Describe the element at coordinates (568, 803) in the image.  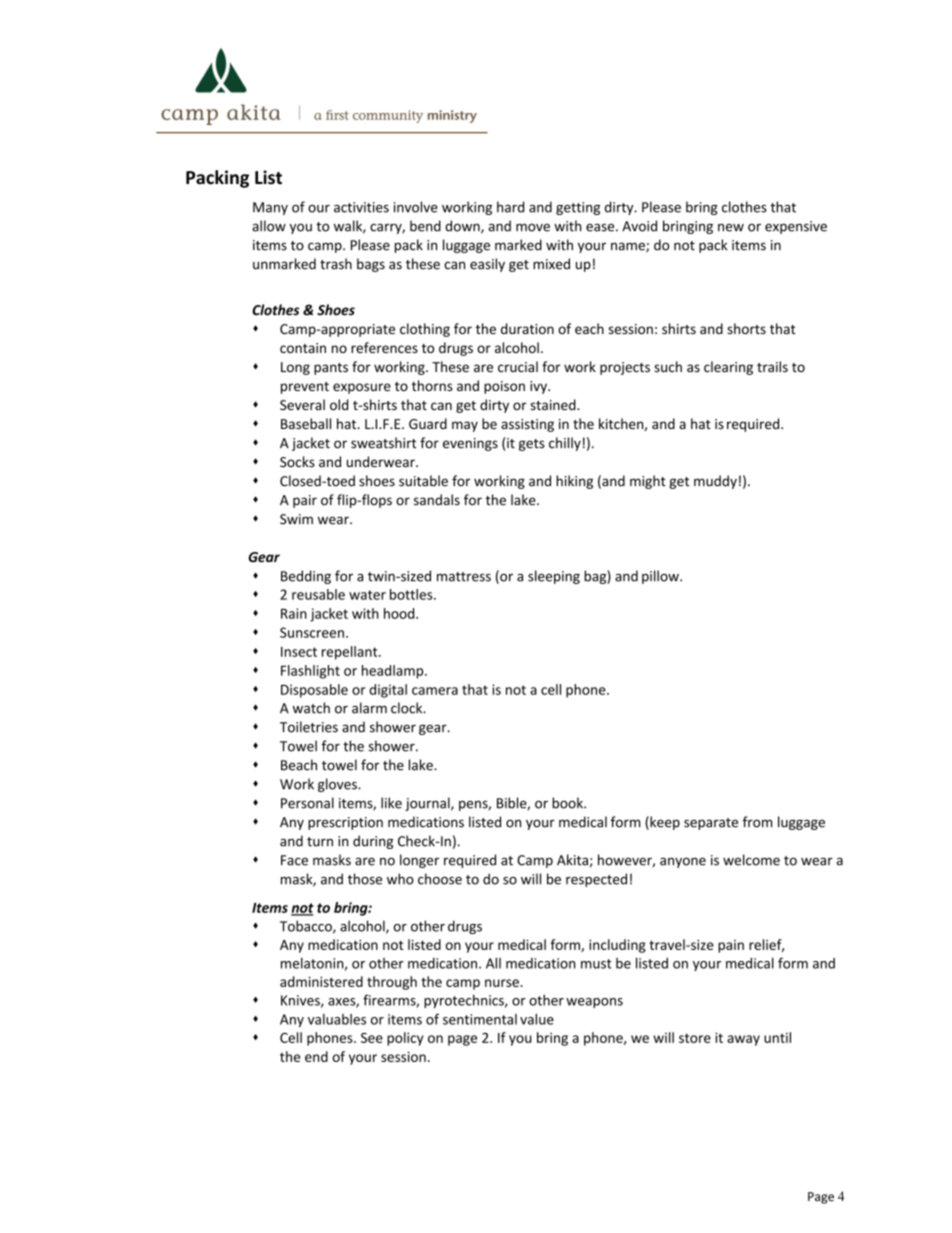
I see `book` at that location.
